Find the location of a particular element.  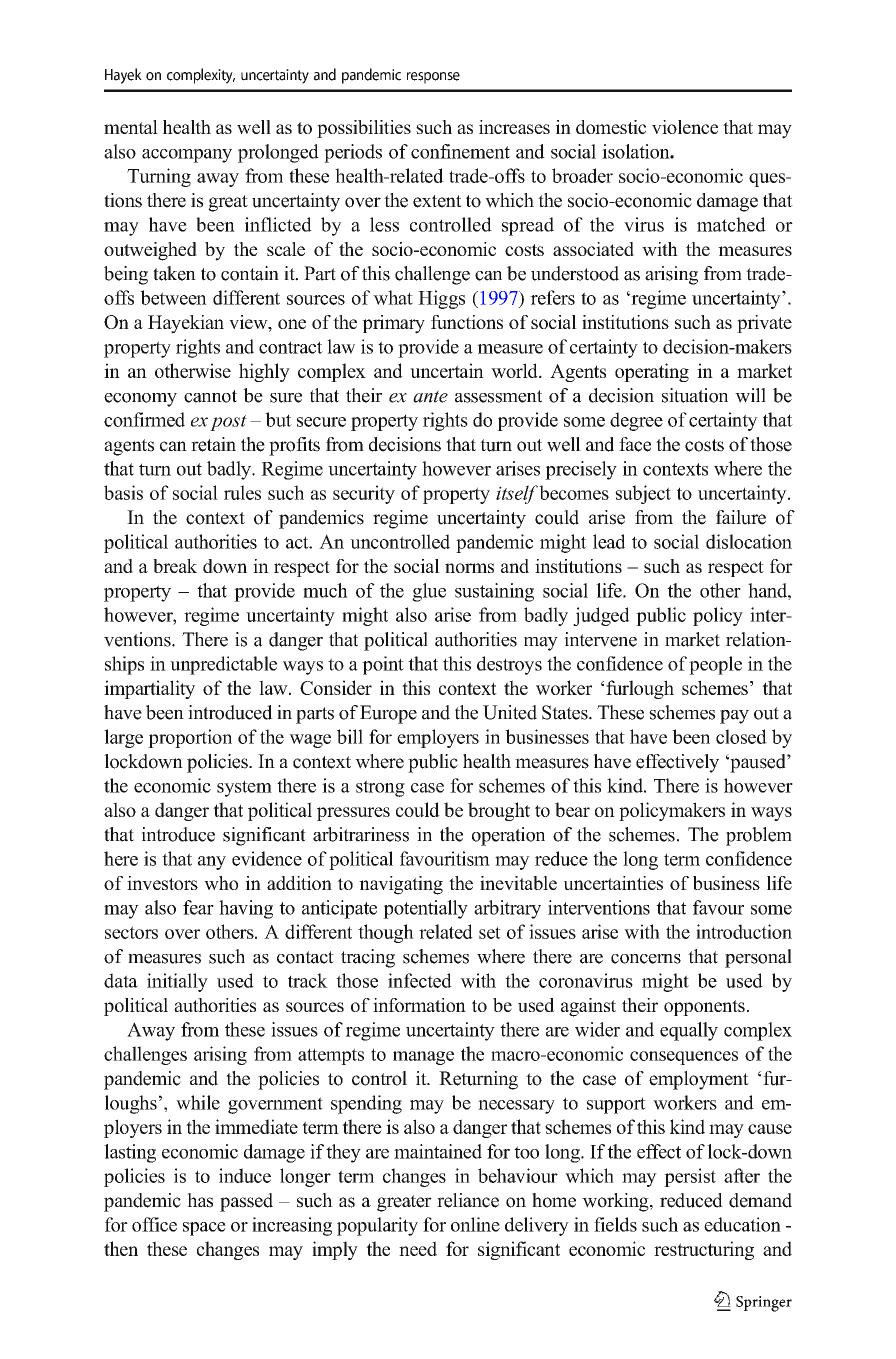

unpredictable is located at coordinates (223, 665).
